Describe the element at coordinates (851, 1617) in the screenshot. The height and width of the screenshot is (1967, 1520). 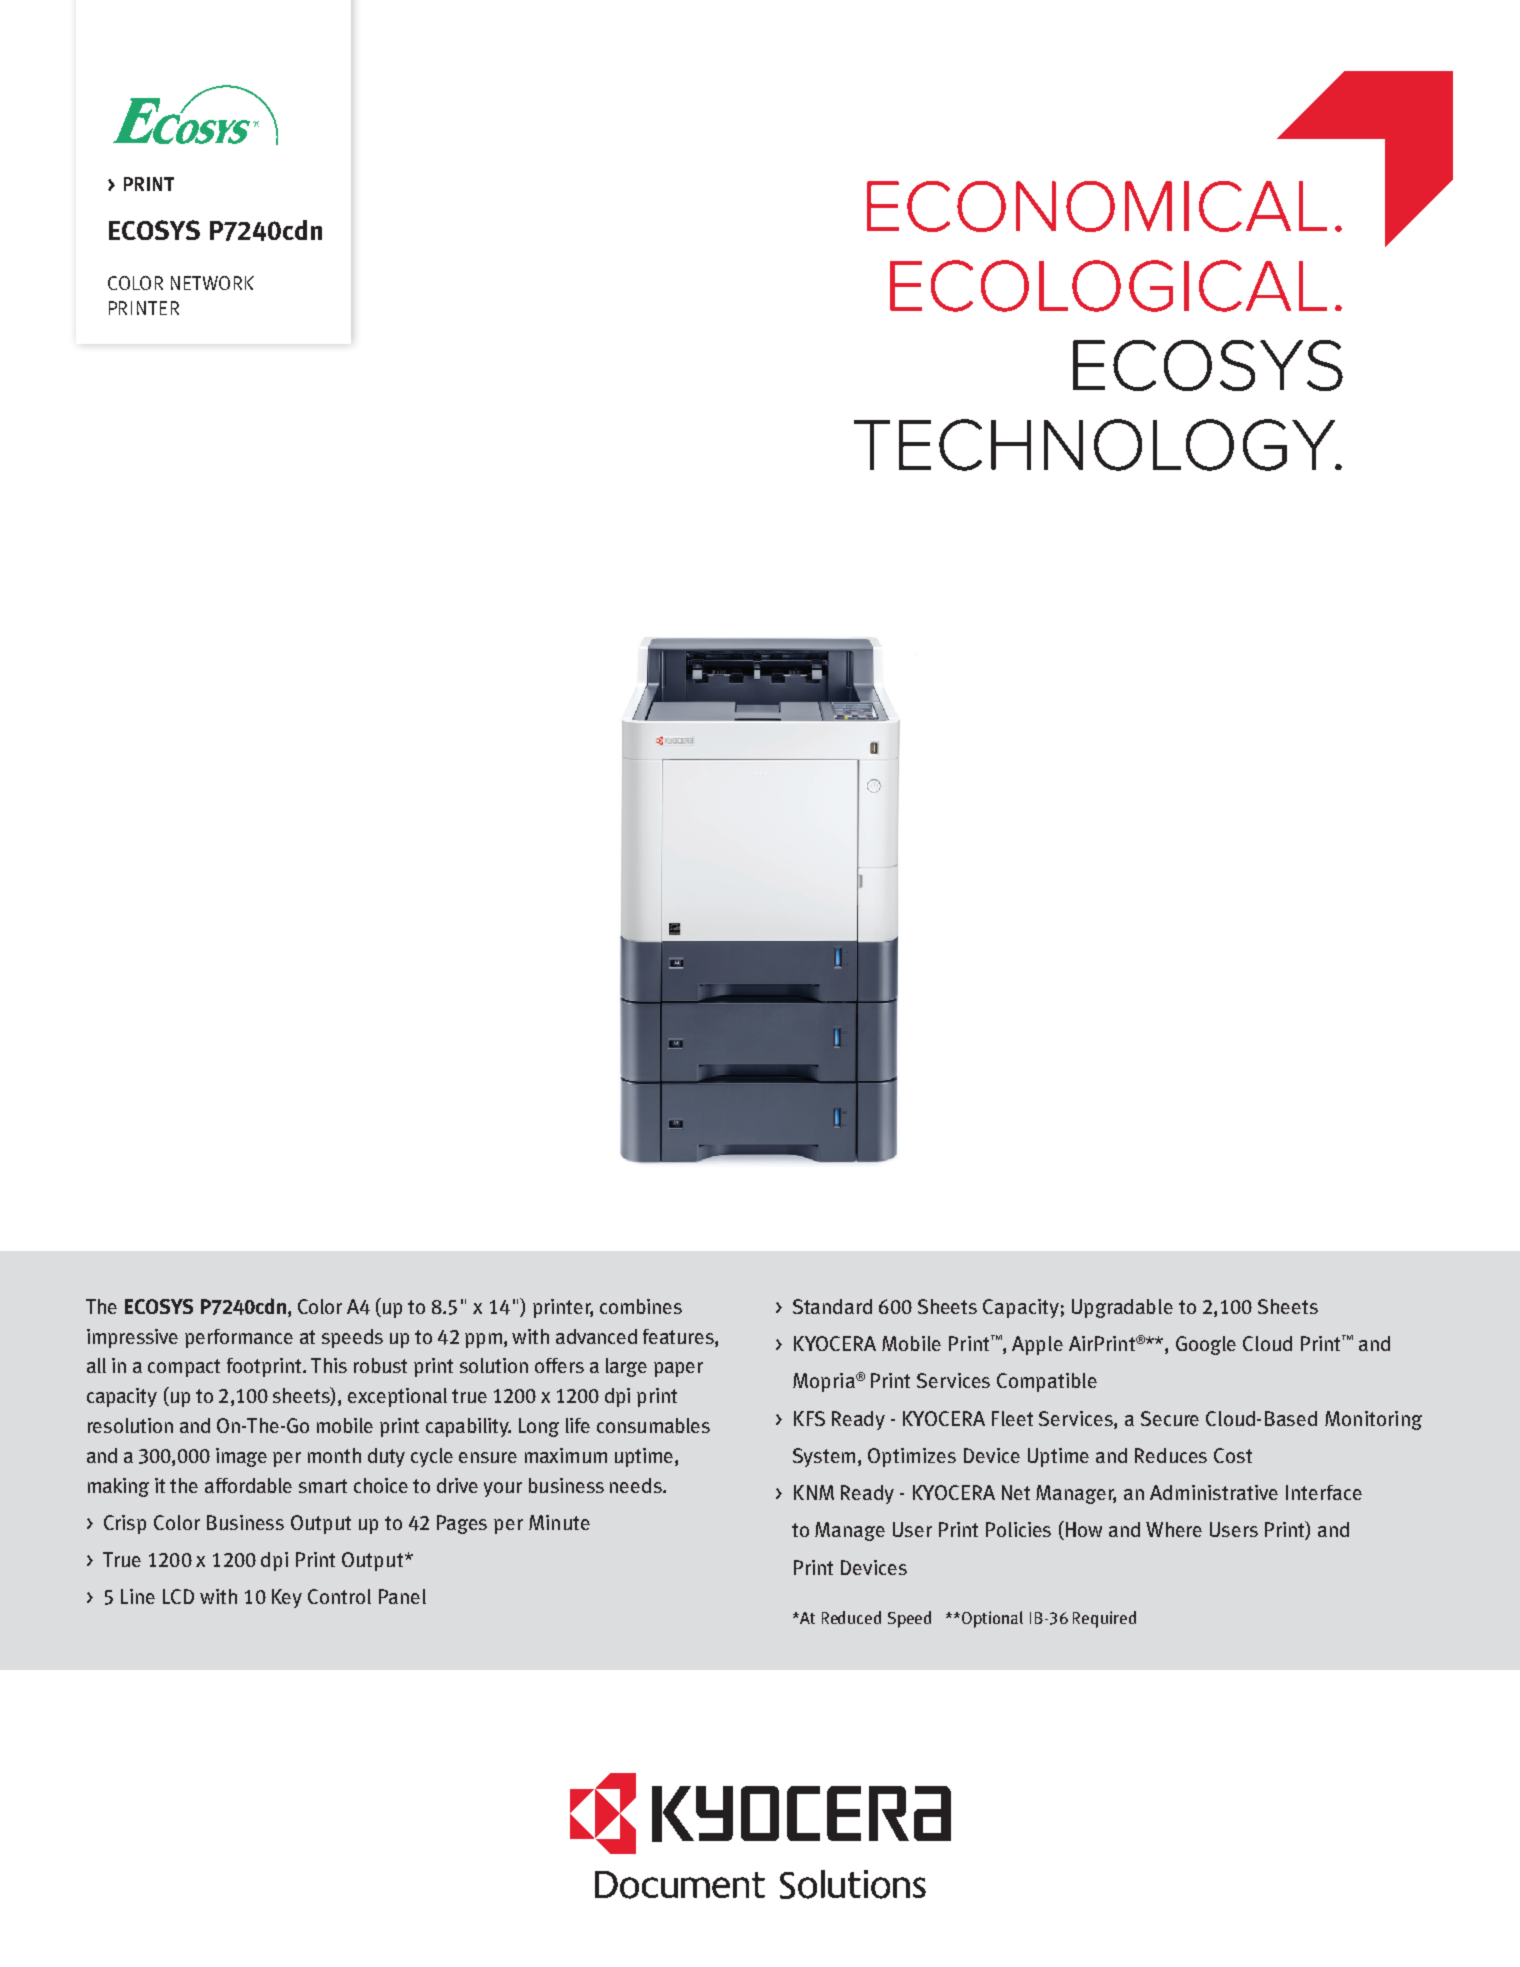
I see `Reduced` at that location.
